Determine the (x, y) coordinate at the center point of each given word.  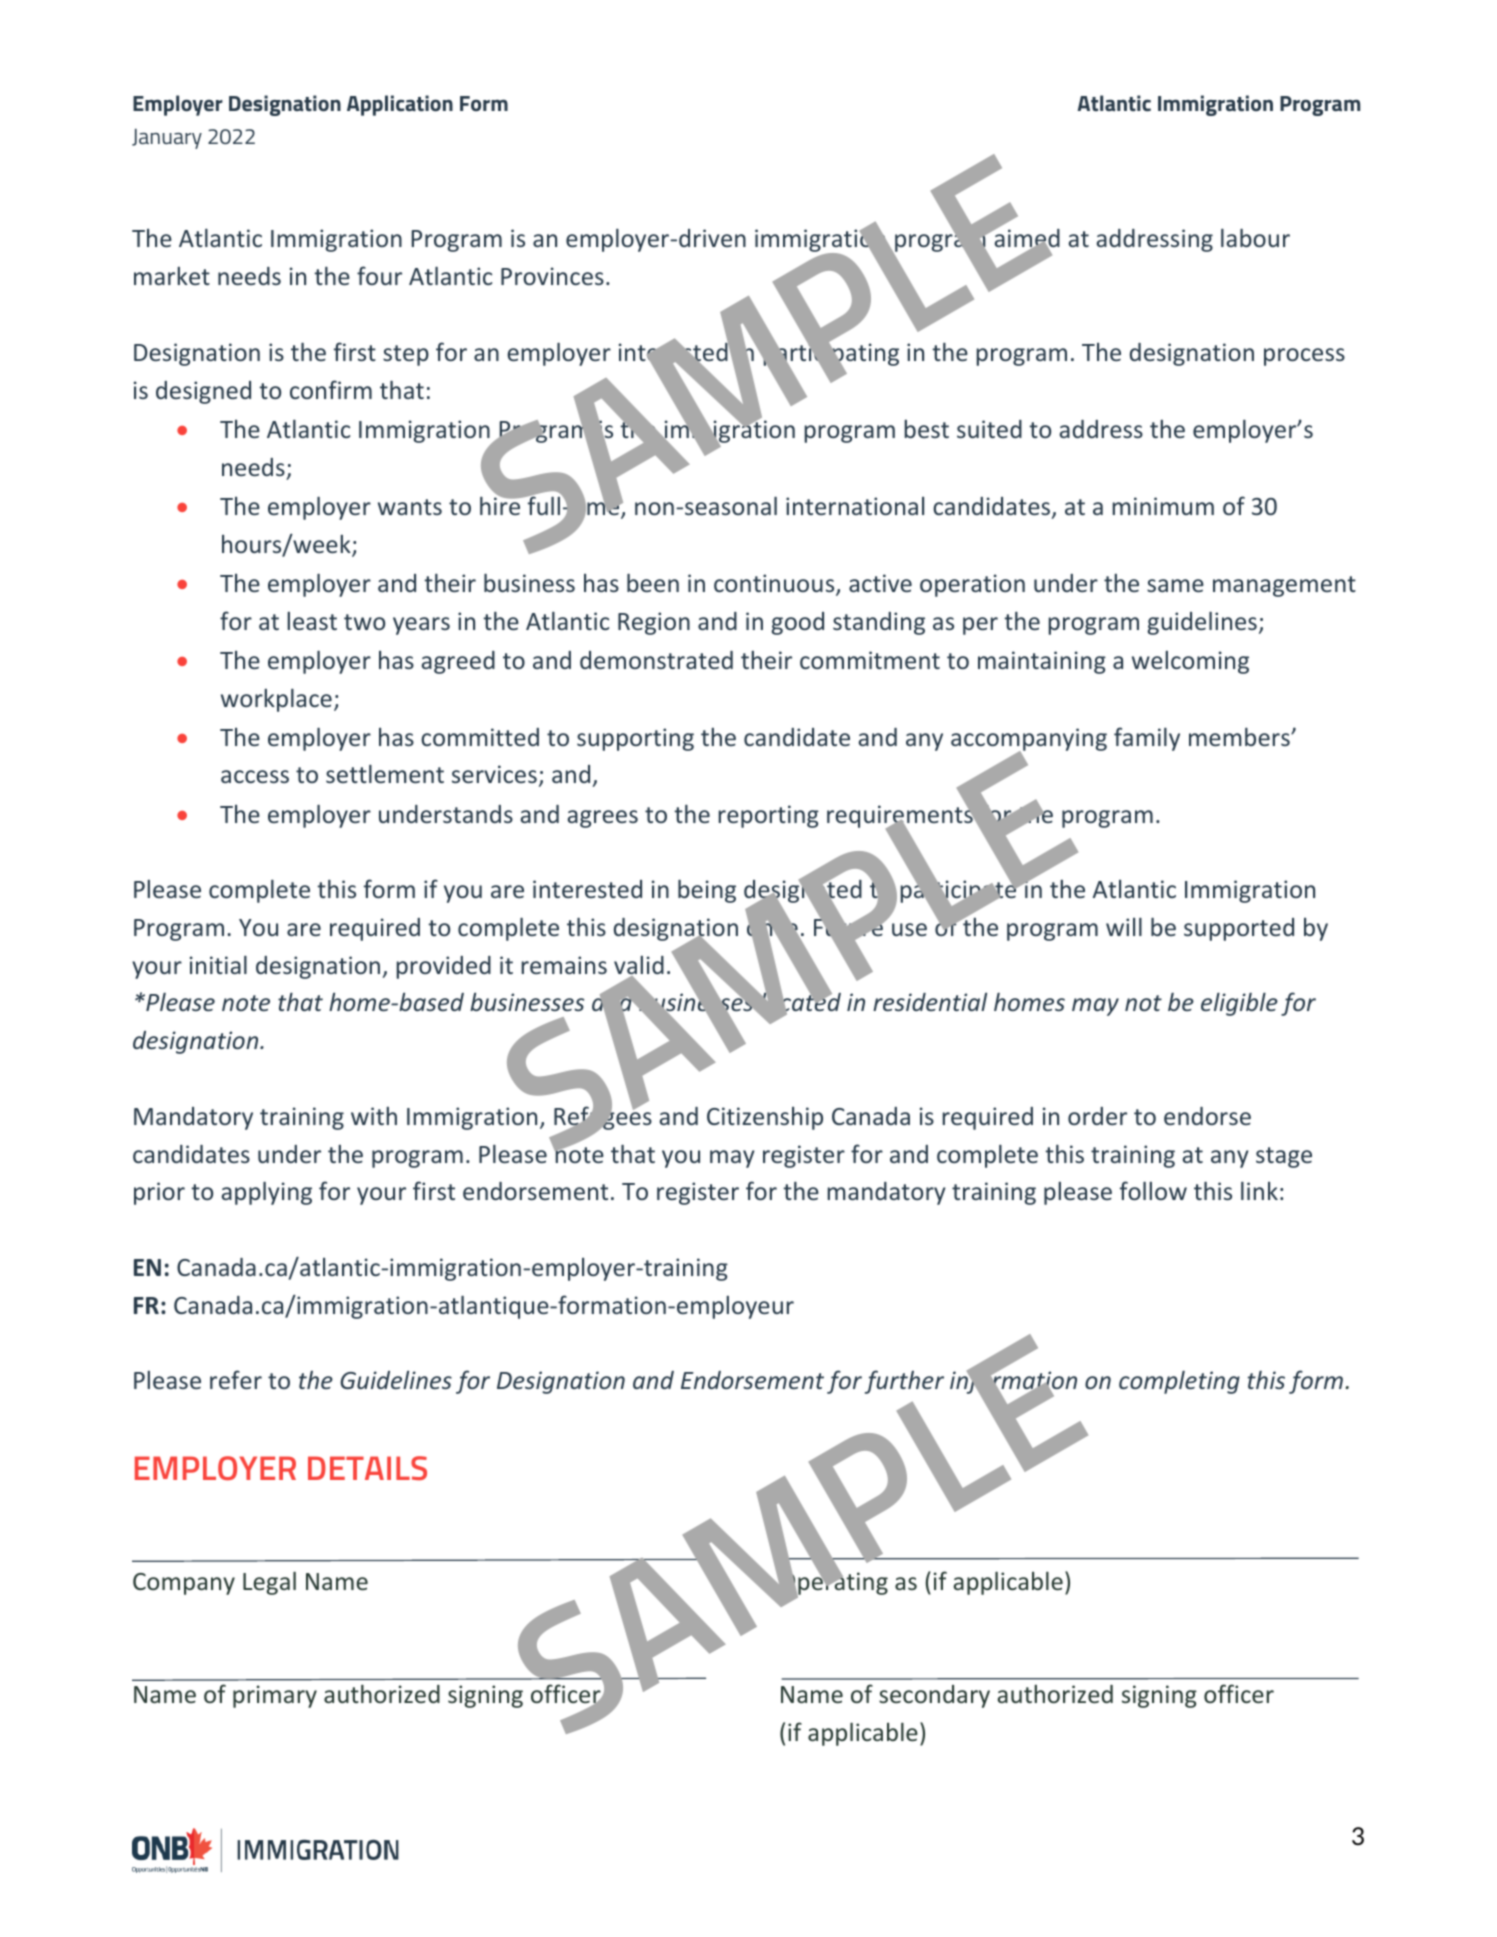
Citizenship (765, 1118)
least (312, 621)
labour (1255, 237)
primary (275, 1696)
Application (400, 105)
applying (266, 1193)
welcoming (1190, 662)
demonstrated (656, 660)
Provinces (552, 276)
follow (1153, 1190)
